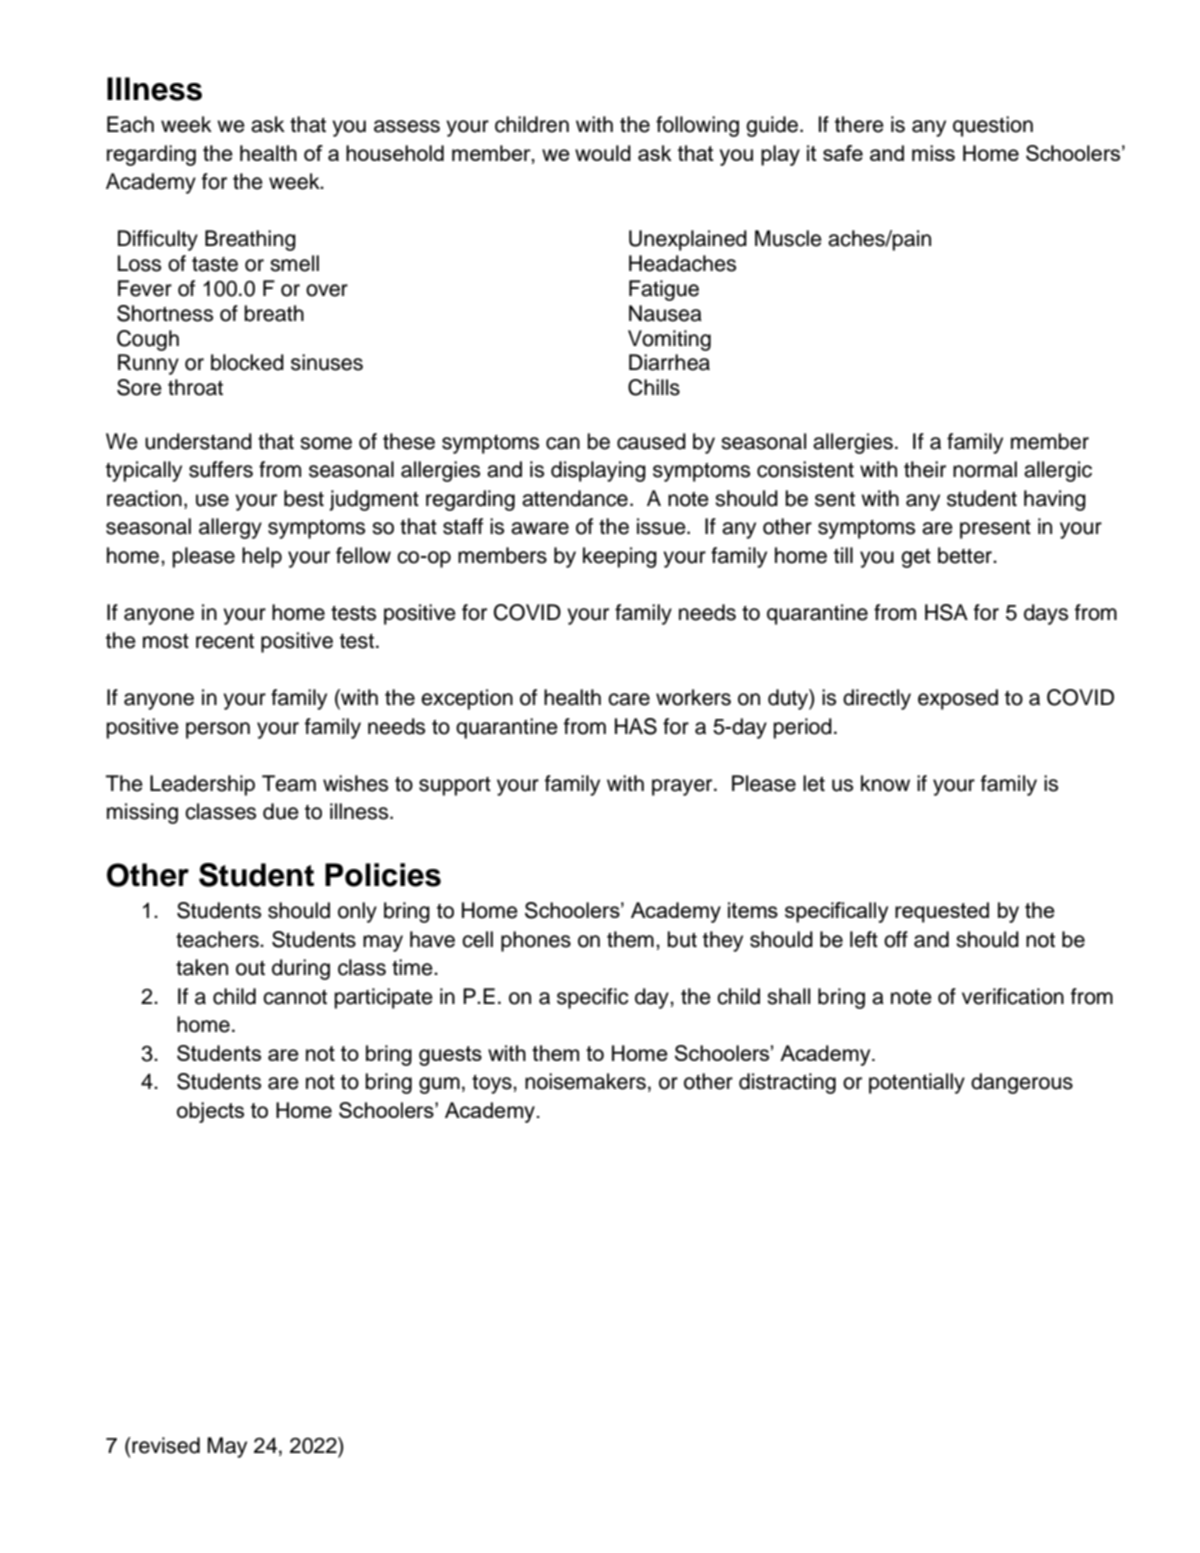  Describe the element at coordinates (536, 941) in the screenshot. I see `phones` at that location.
